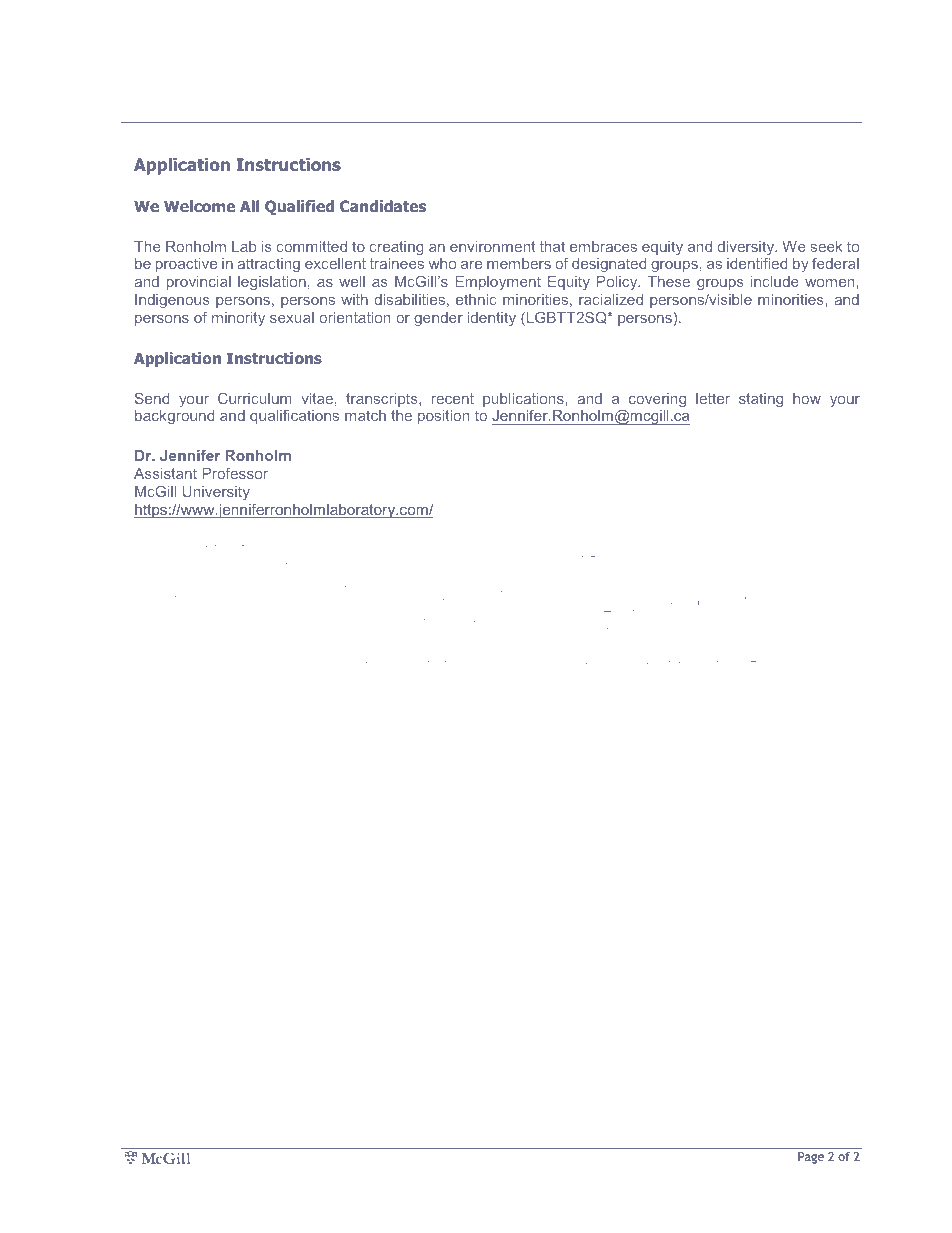 The height and width of the screenshot is (1233, 952). What do you see at coordinates (216, 493) in the screenshot?
I see `University` at bounding box center [216, 493].
